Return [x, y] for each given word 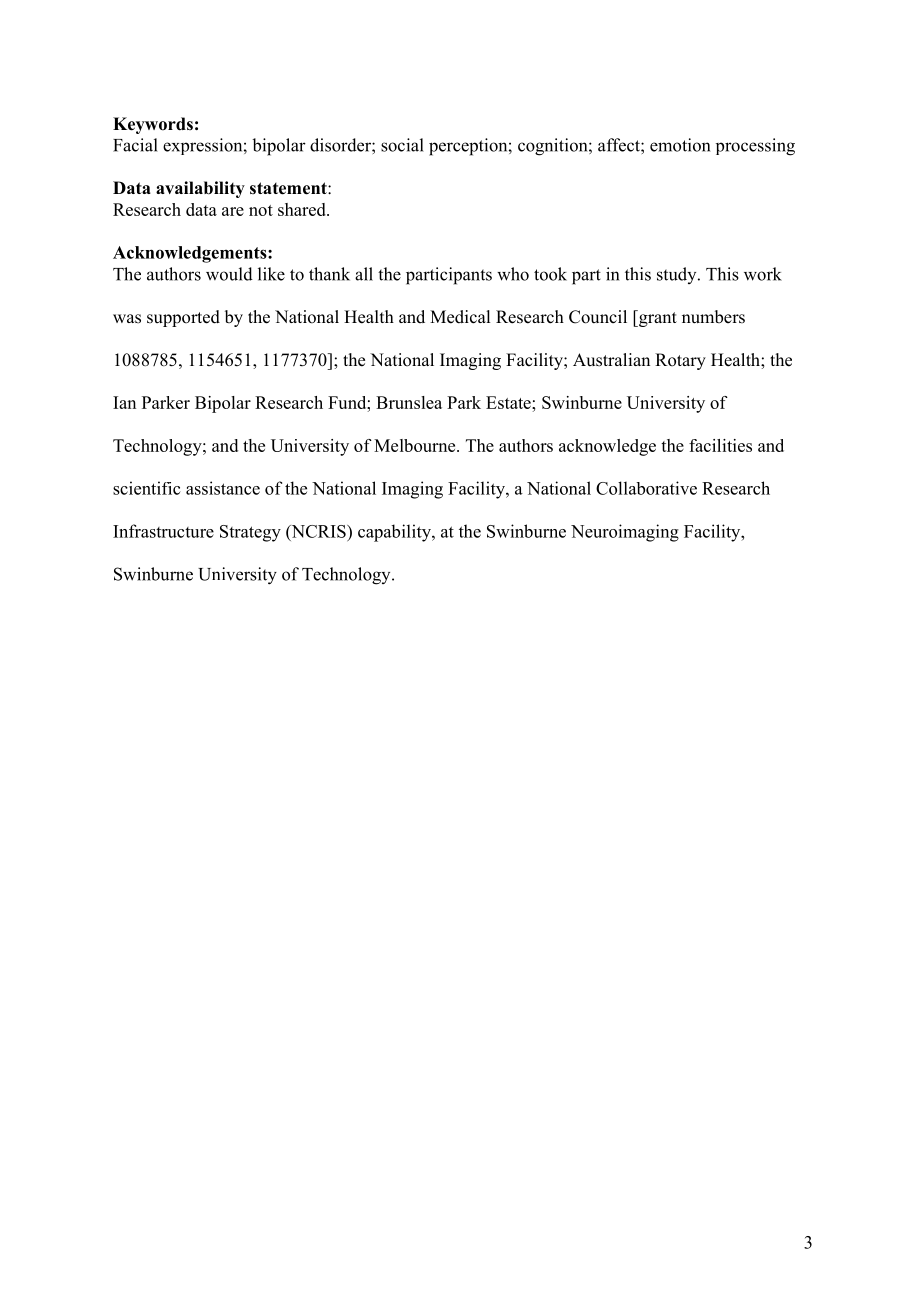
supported [183, 318]
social [402, 145]
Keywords [153, 125]
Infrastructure [163, 531]
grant [657, 318]
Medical [460, 317]
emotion [680, 145]
